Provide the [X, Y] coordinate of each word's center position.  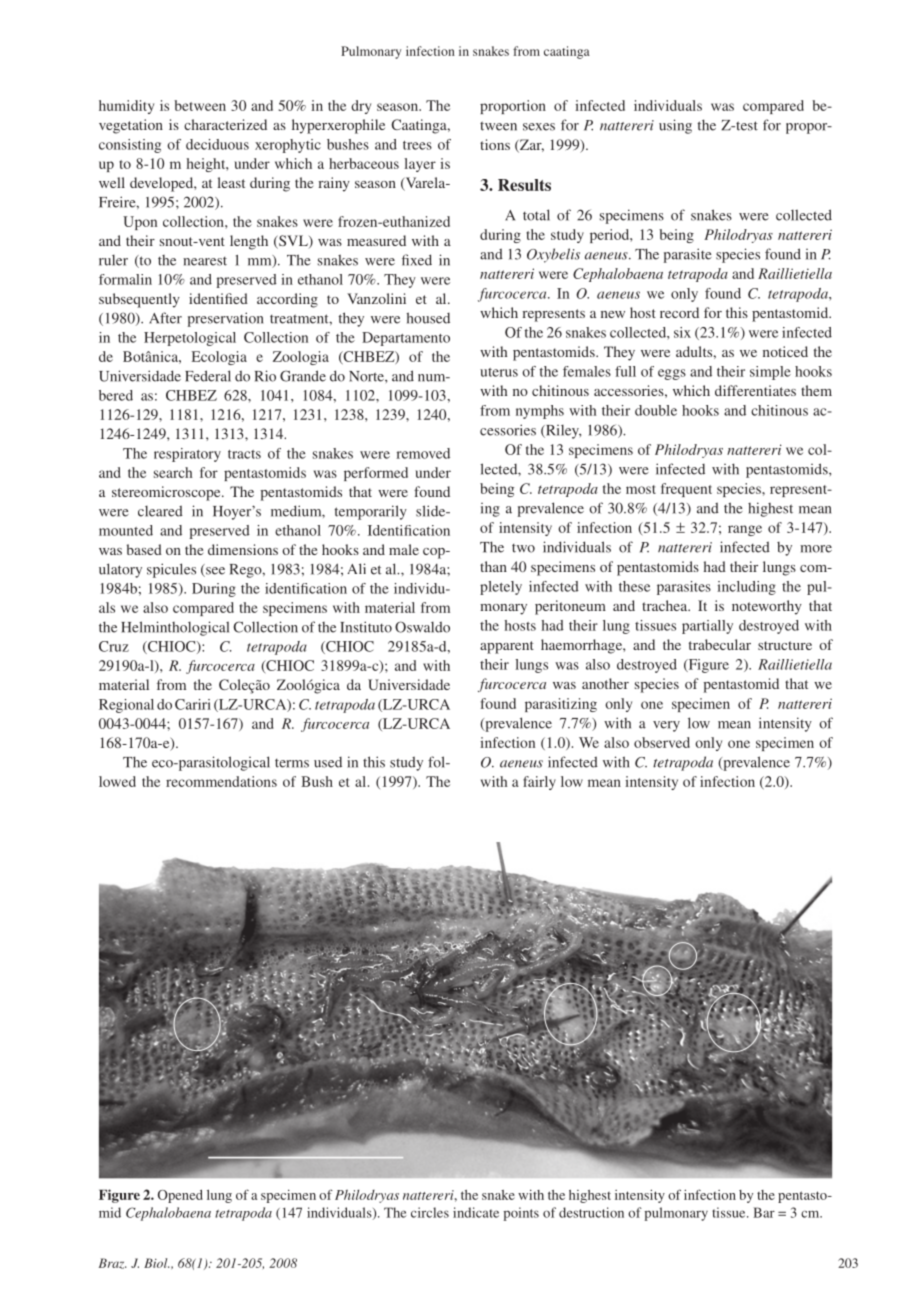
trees [417, 145]
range [745, 530]
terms [292, 763]
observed [662, 742]
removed [423, 453]
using [675, 126]
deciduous [217, 144]
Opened [180, 1196]
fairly [539, 783]
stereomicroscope [167, 493]
